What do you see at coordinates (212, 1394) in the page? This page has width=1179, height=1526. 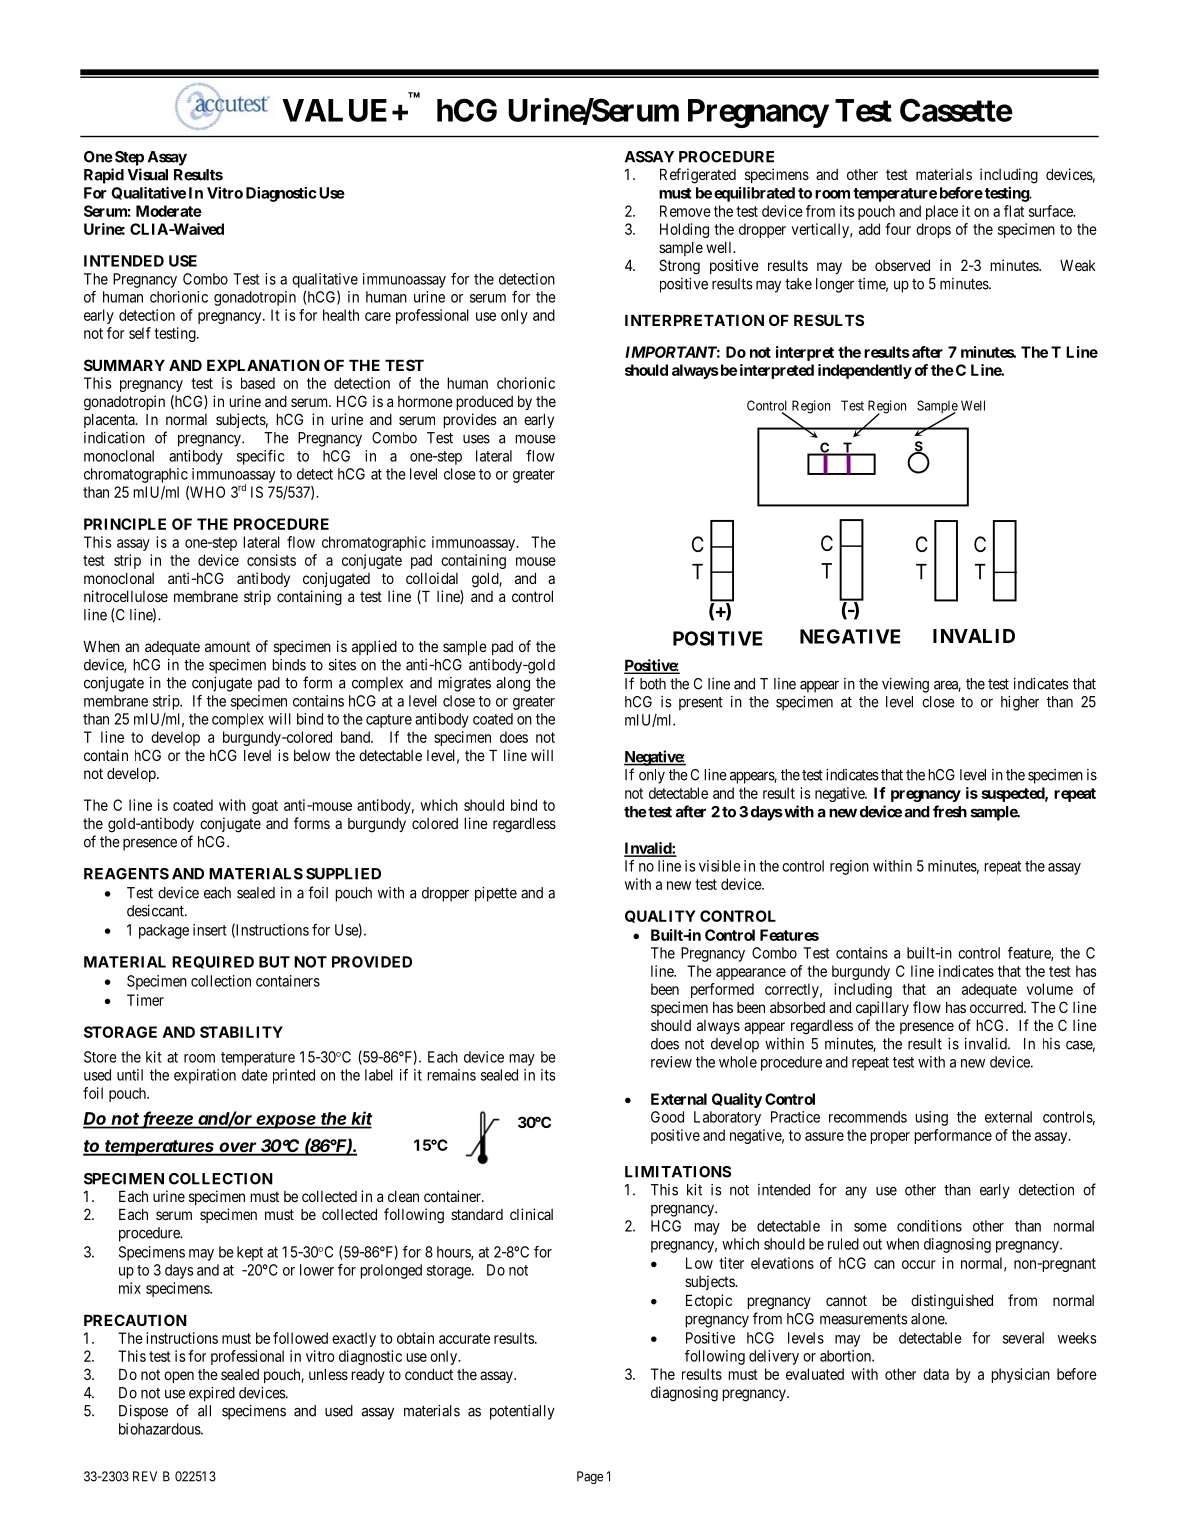 I see `expired` at bounding box center [212, 1394].
